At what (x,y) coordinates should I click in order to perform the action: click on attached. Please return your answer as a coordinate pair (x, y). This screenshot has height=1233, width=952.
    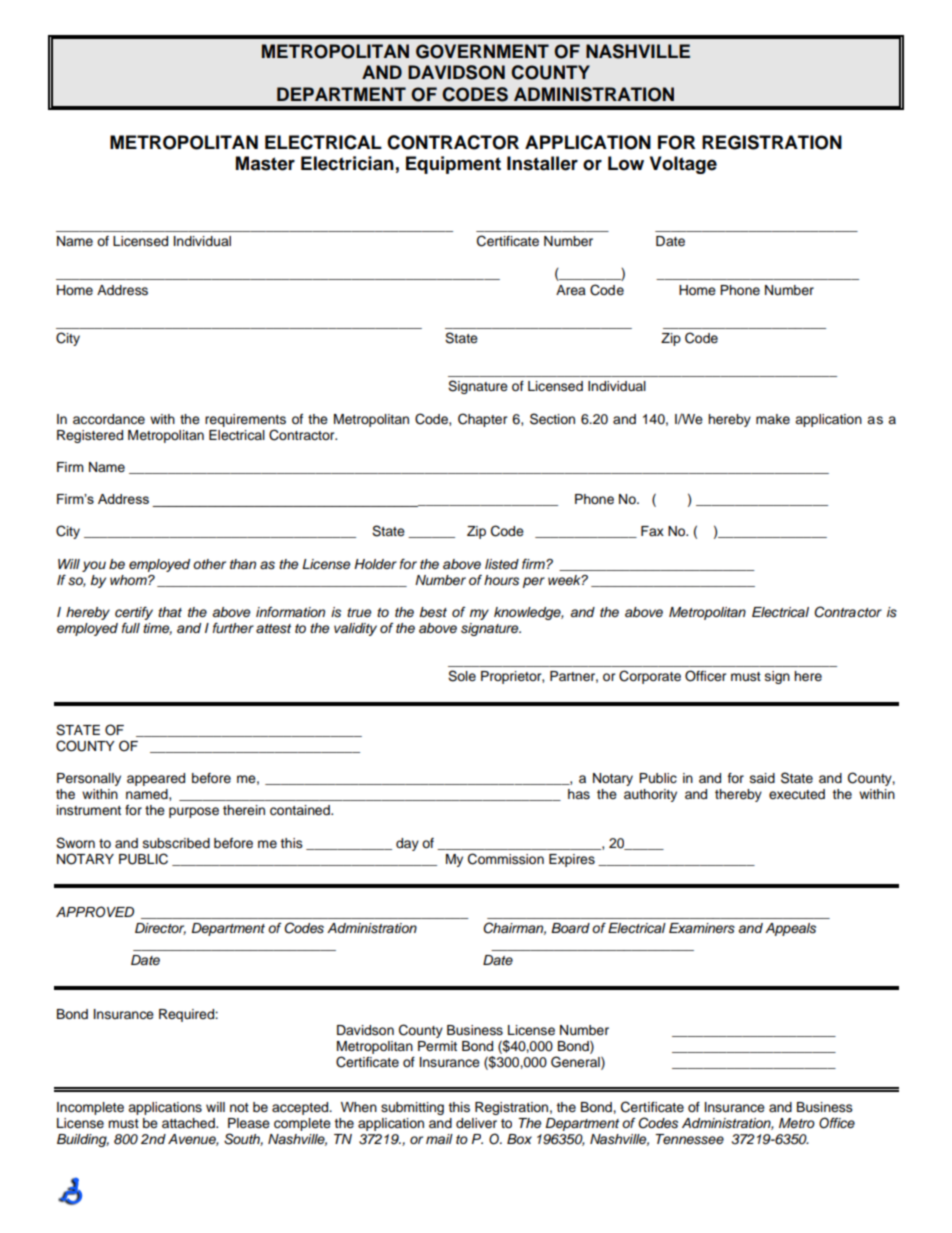
    Looking at the image, I should click on (189, 1123).
